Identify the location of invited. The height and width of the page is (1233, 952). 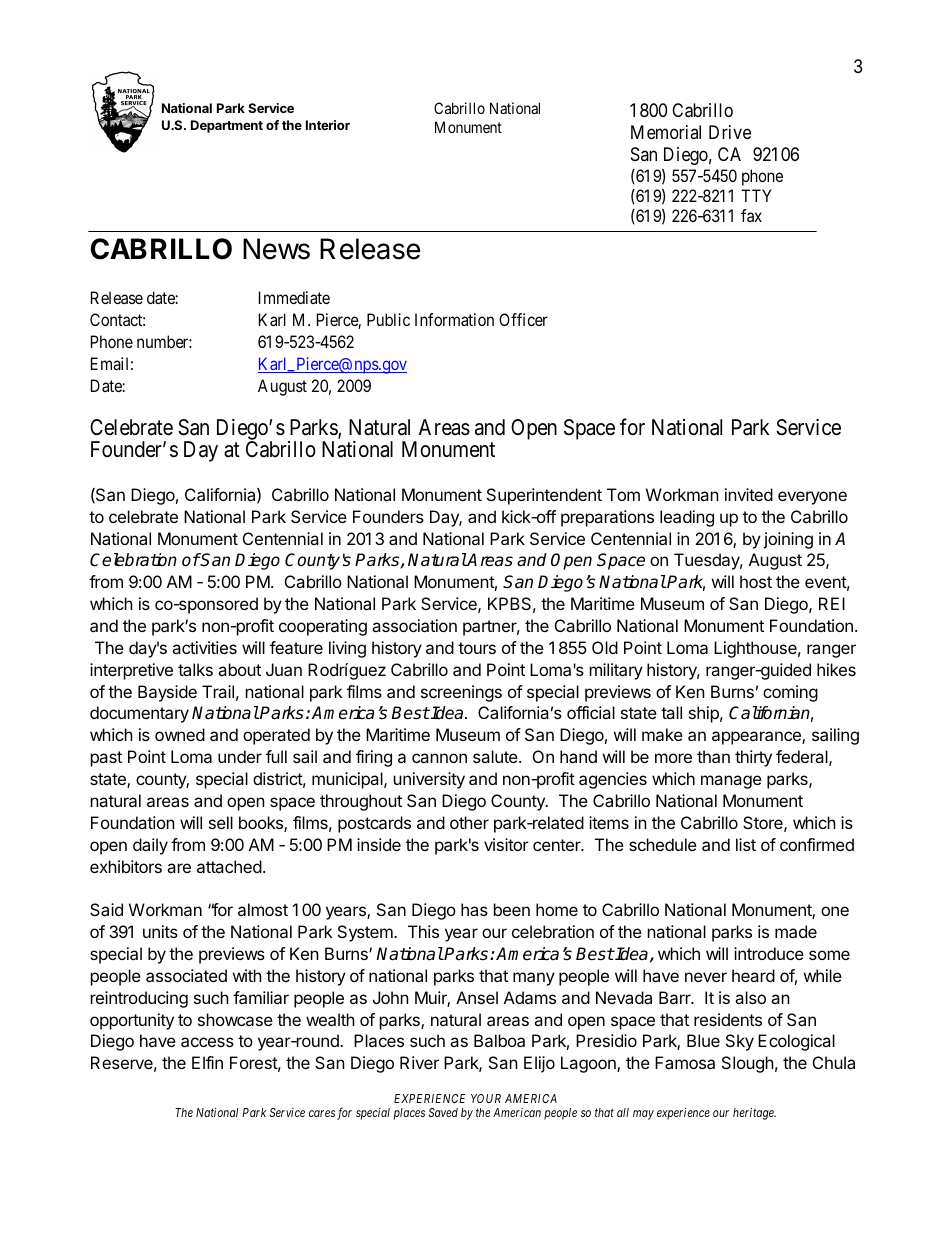
(749, 494).
